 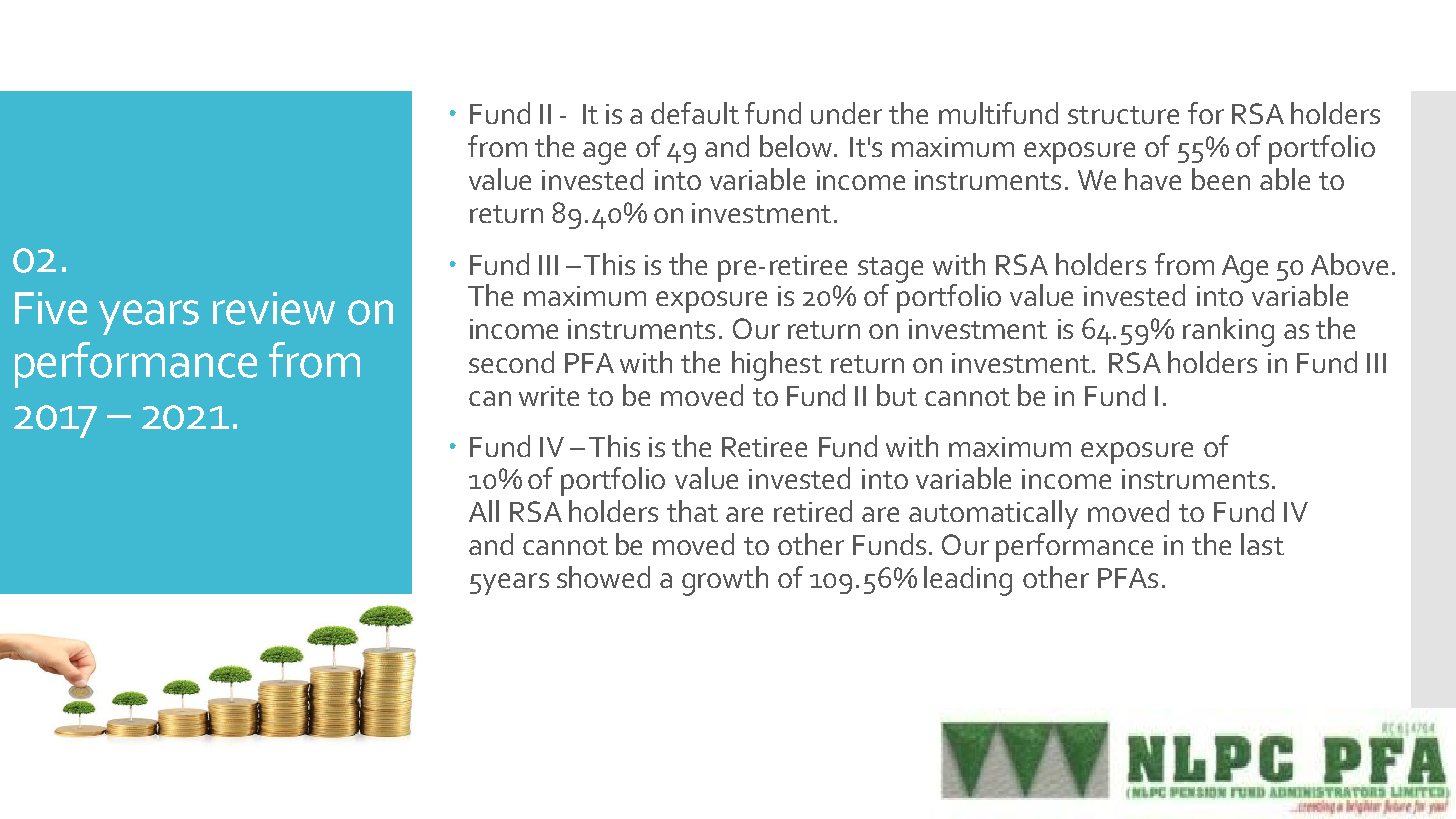 What do you see at coordinates (51, 308) in the screenshot?
I see `Five` at bounding box center [51, 308].
